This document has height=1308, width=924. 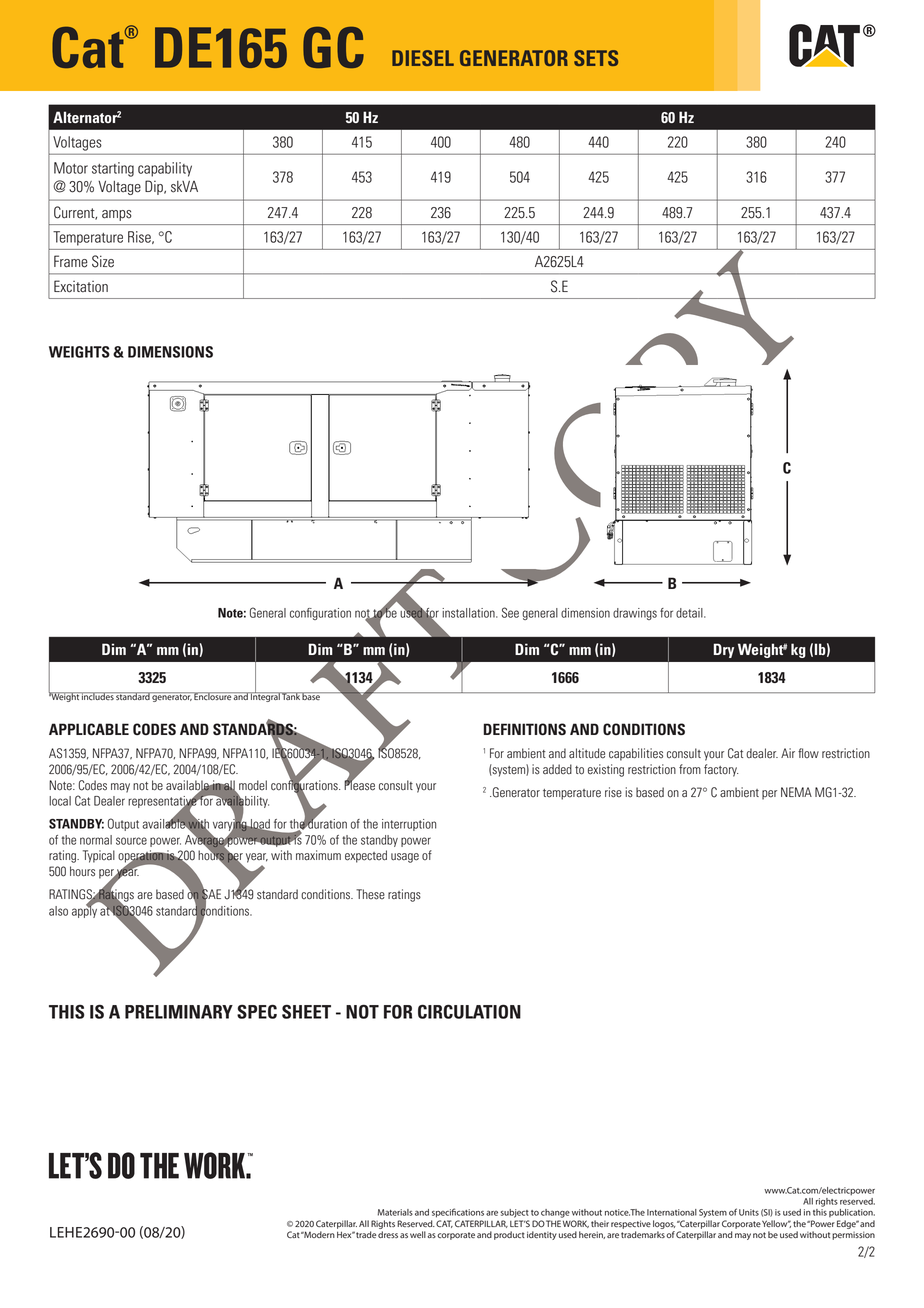 I want to click on dress, so click(x=388, y=1234).
